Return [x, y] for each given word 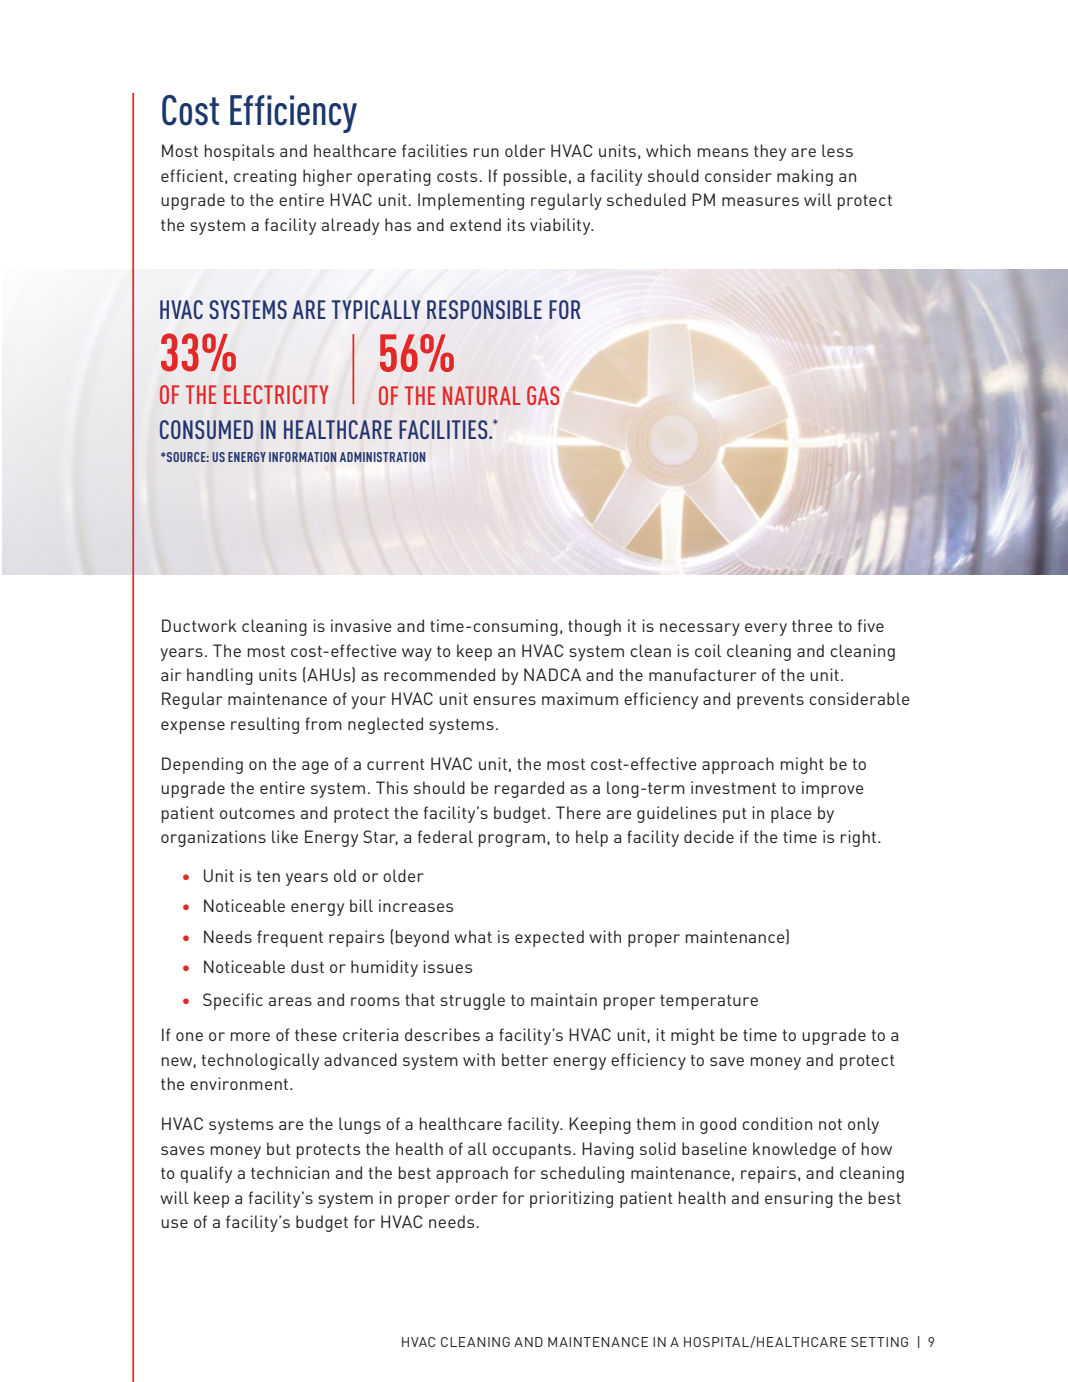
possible [535, 177]
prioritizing [571, 1199]
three [812, 625]
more [250, 1036]
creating [265, 177]
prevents [770, 701]
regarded [529, 789]
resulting [265, 725]
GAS [543, 395]
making [805, 177]
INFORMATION [302, 457]
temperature [709, 1002]
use [174, 1223]
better [525, 1059]
